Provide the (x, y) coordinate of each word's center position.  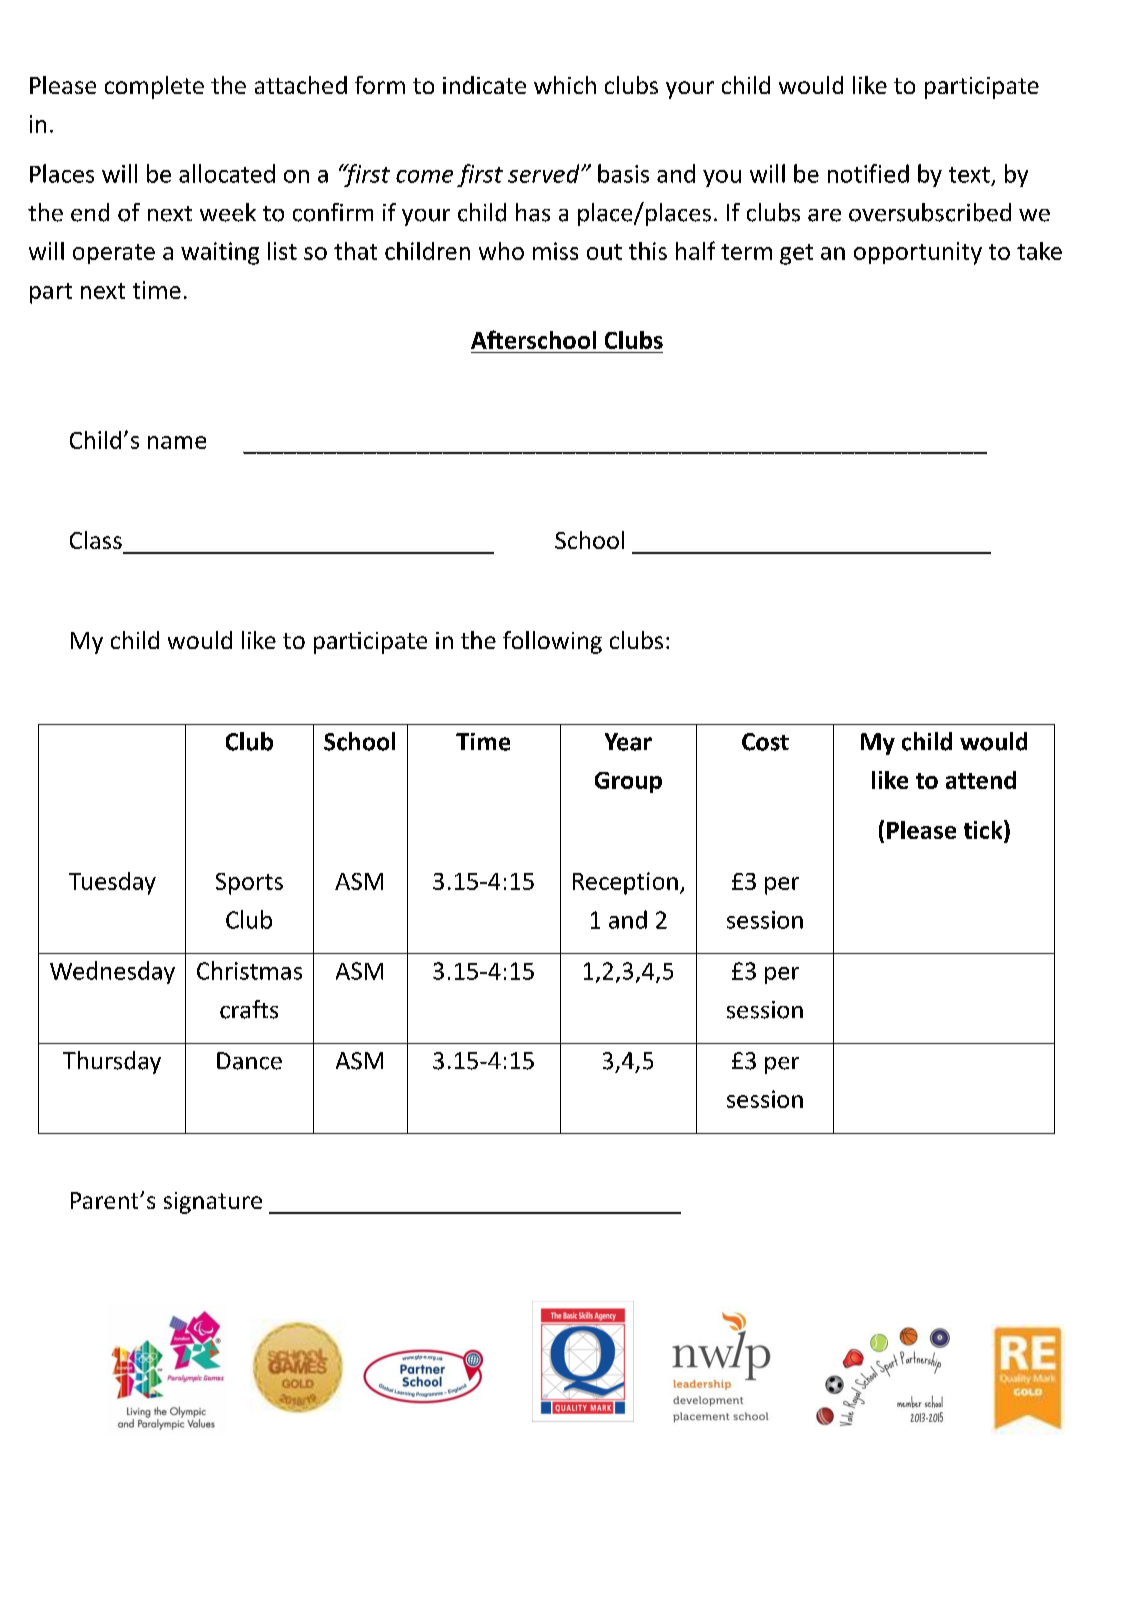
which (565, 85)
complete (154, 87)
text (969, 175)
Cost (765, 742)
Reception (625, 883)
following (552, 642)
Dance (249, 1061)
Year (628, 742)
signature (213, 1203)
